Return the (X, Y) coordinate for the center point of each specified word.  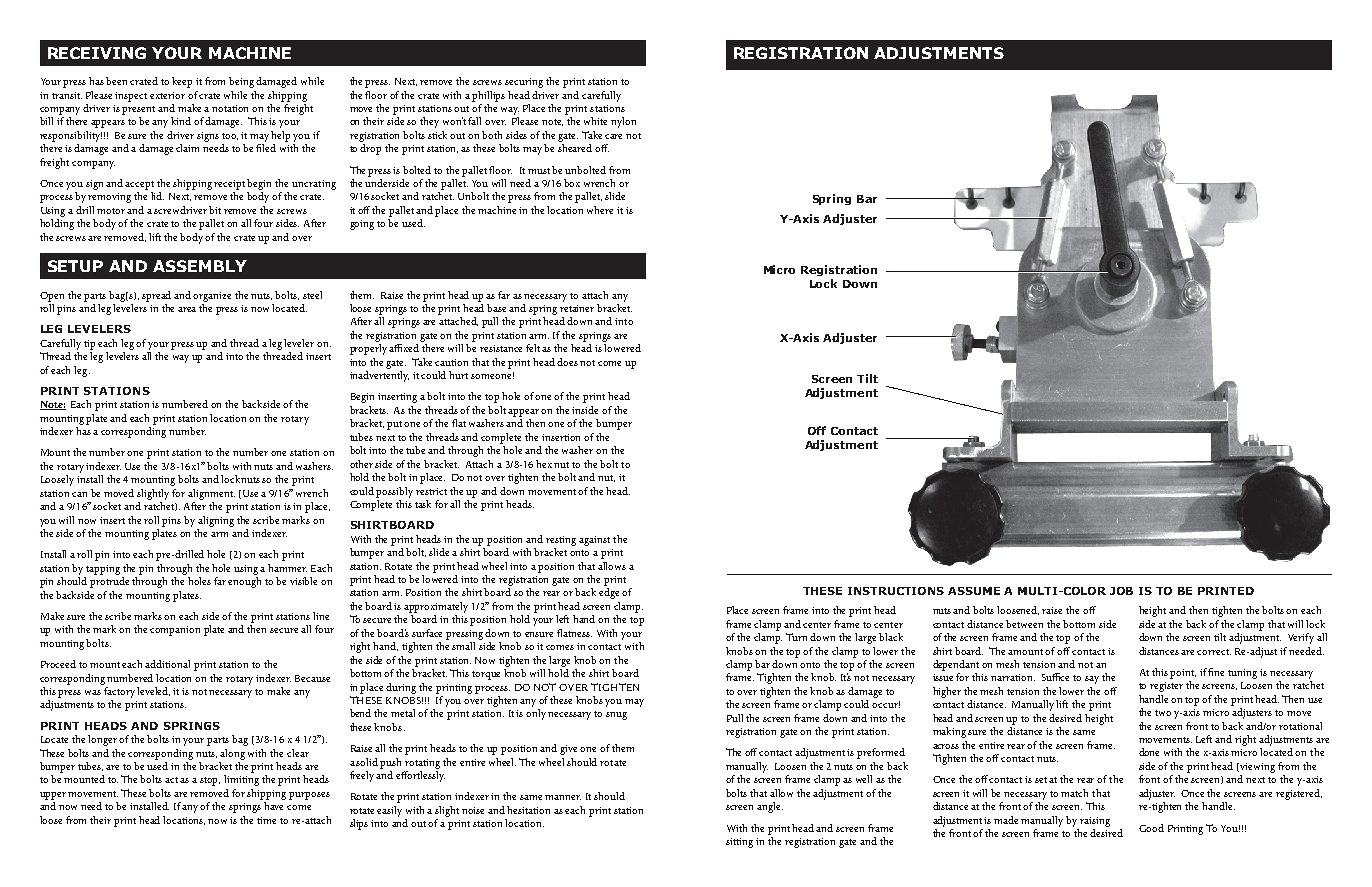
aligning (216, 521)
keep (182, 82)
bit (215, 210)
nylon (623, 122)
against (594, 541)
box (572, 183)
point (1183, 674)
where (600, 210)
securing (524, 83)
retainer (577, 308)
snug (616, 716)
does (569, 362)
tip (89, 345)
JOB (1121, 591)
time (266, 820)
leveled (153, 691)
